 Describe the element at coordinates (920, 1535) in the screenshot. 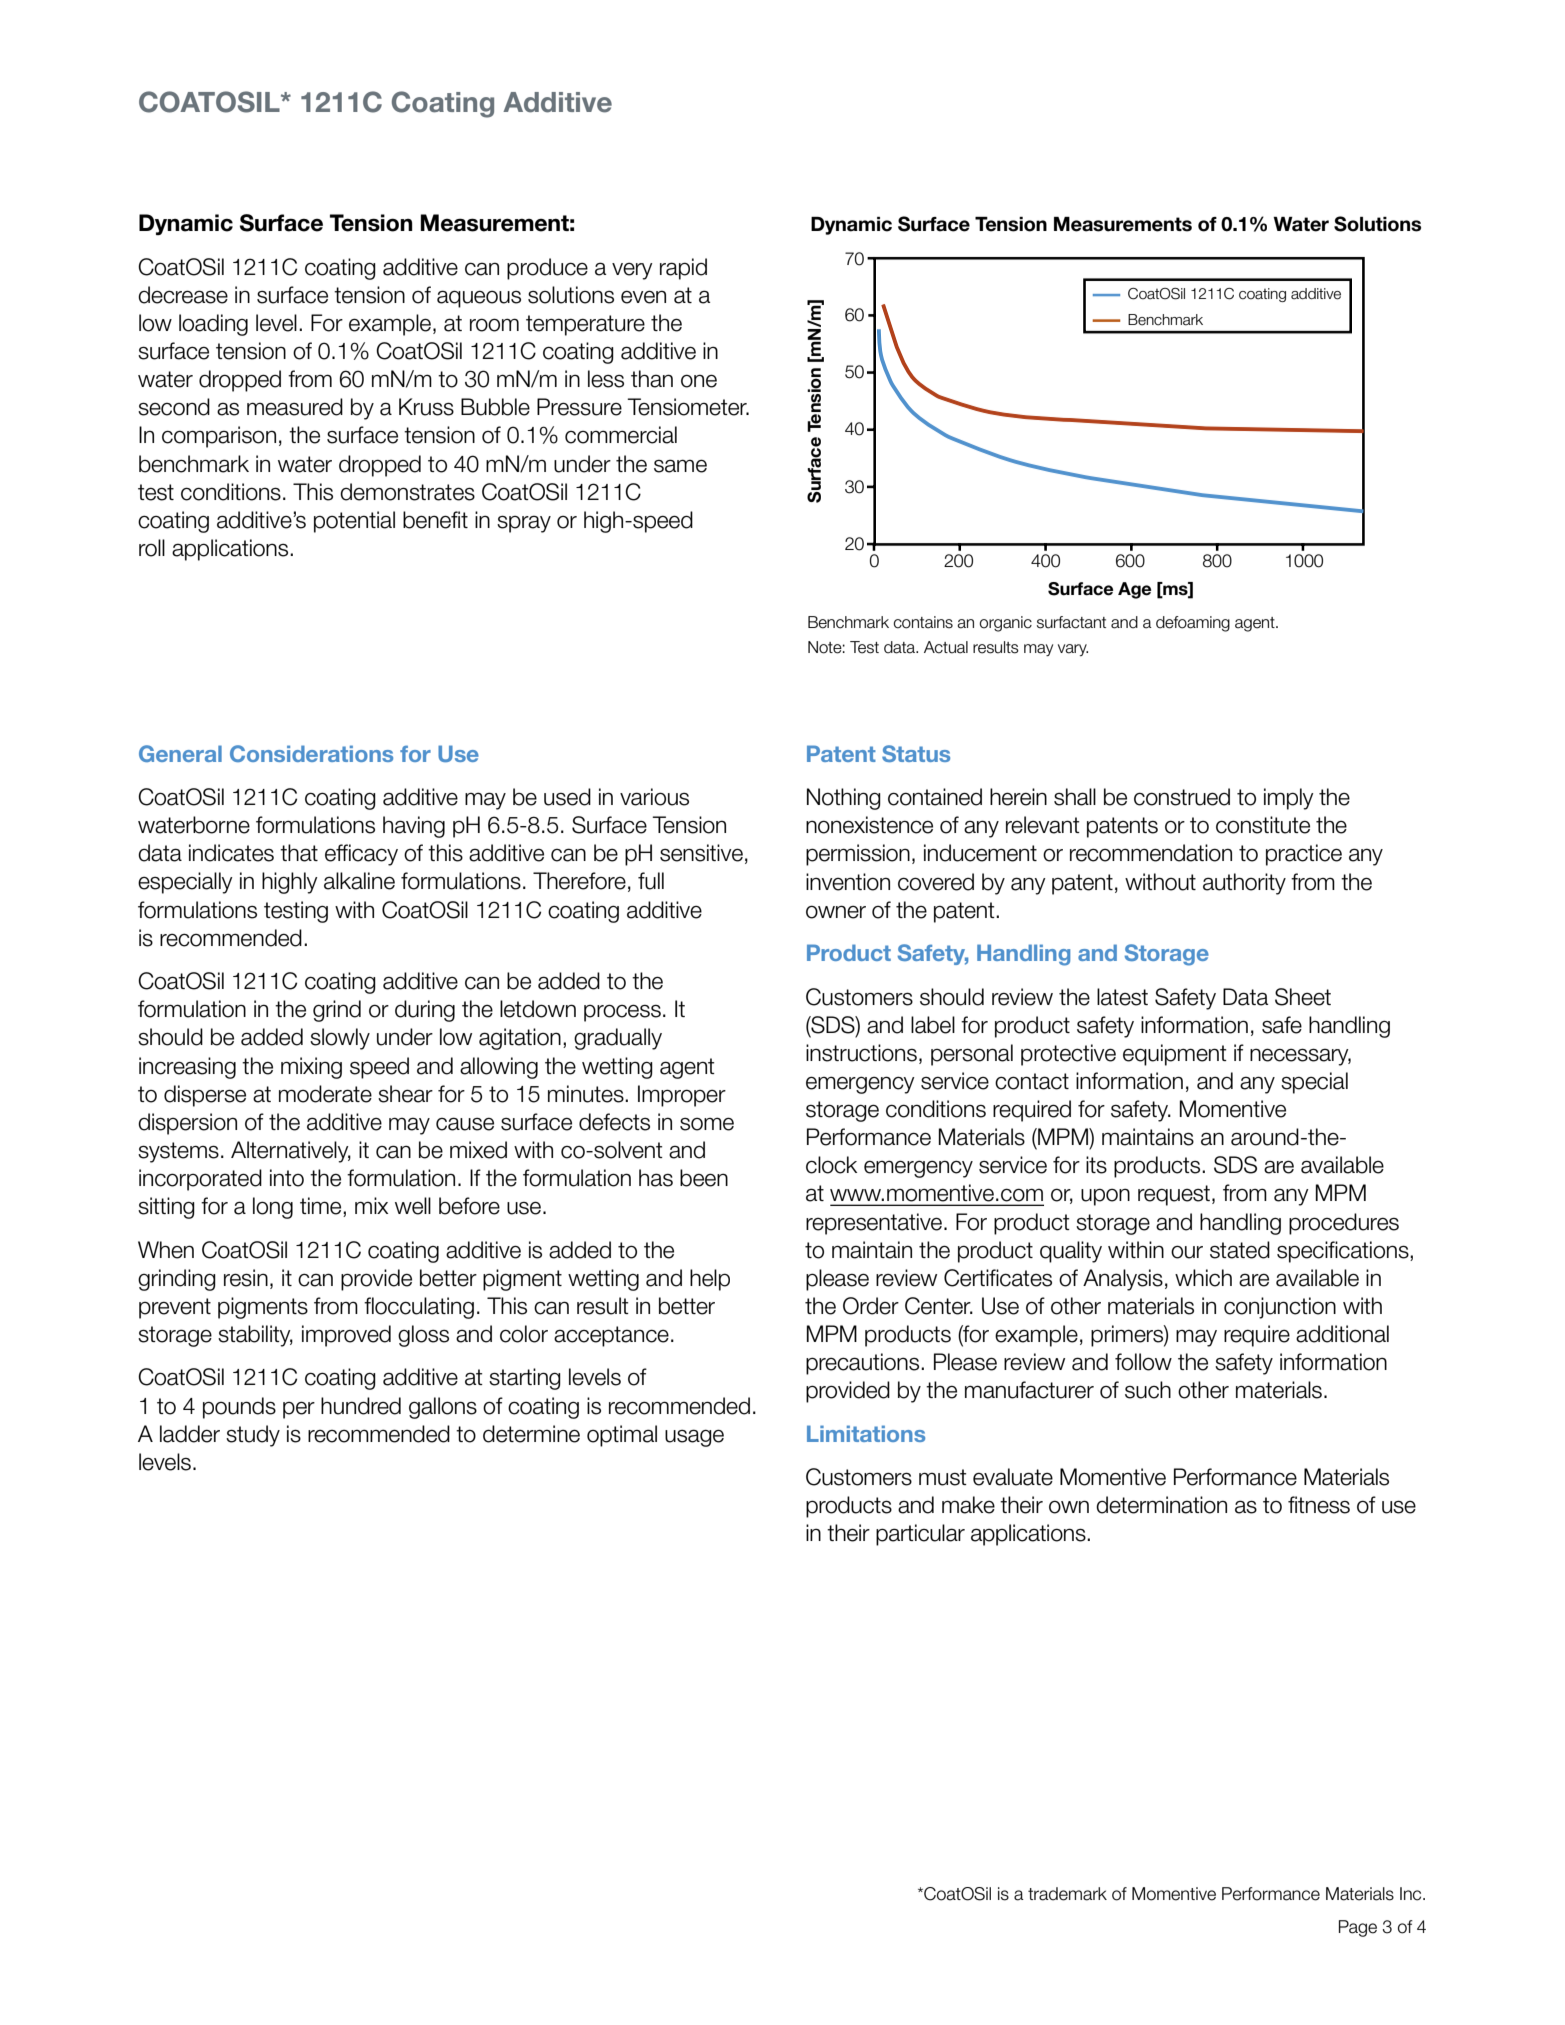

I see `particular` at that location.
